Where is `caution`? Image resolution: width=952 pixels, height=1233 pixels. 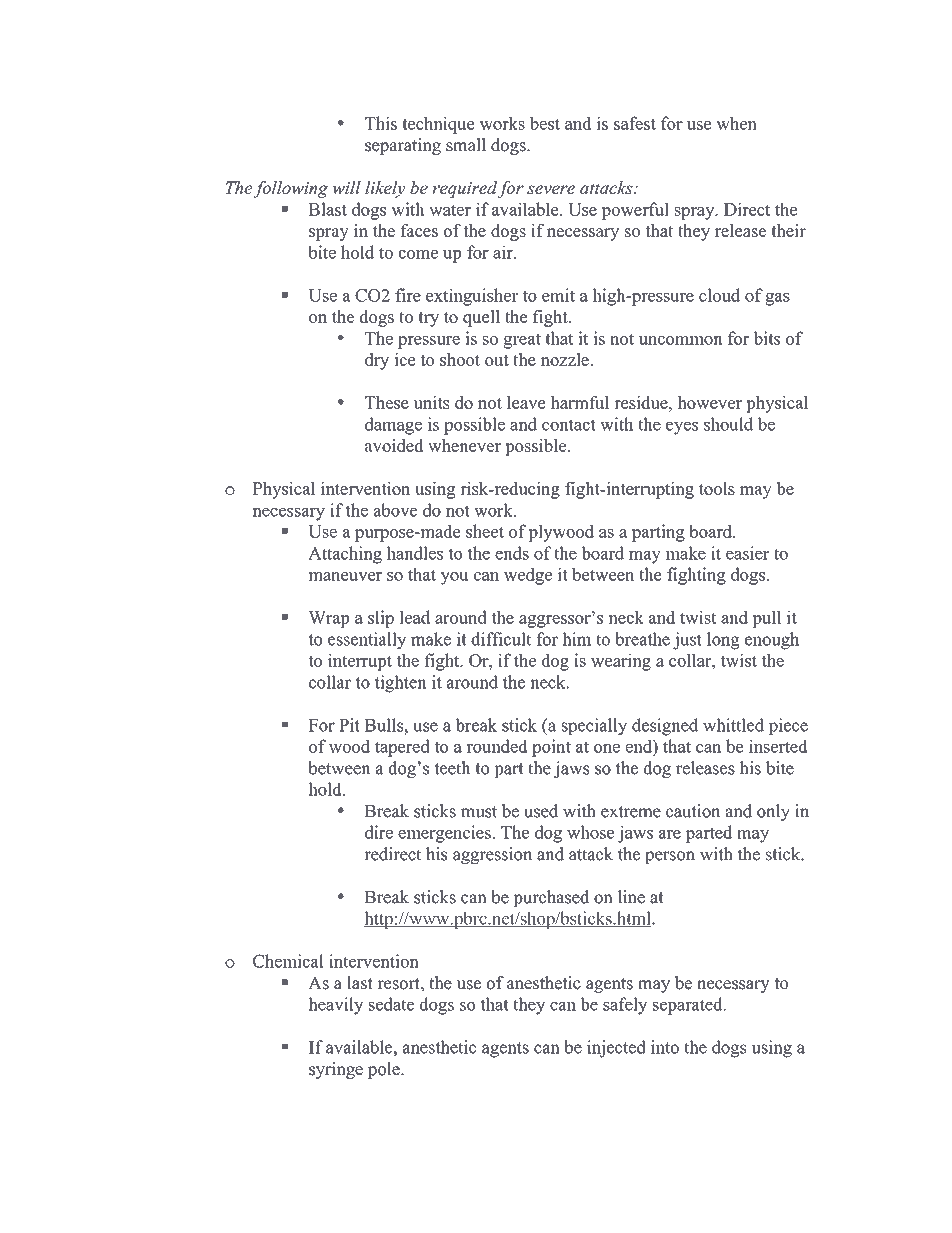 caution is located at coordinates (693, 811).
